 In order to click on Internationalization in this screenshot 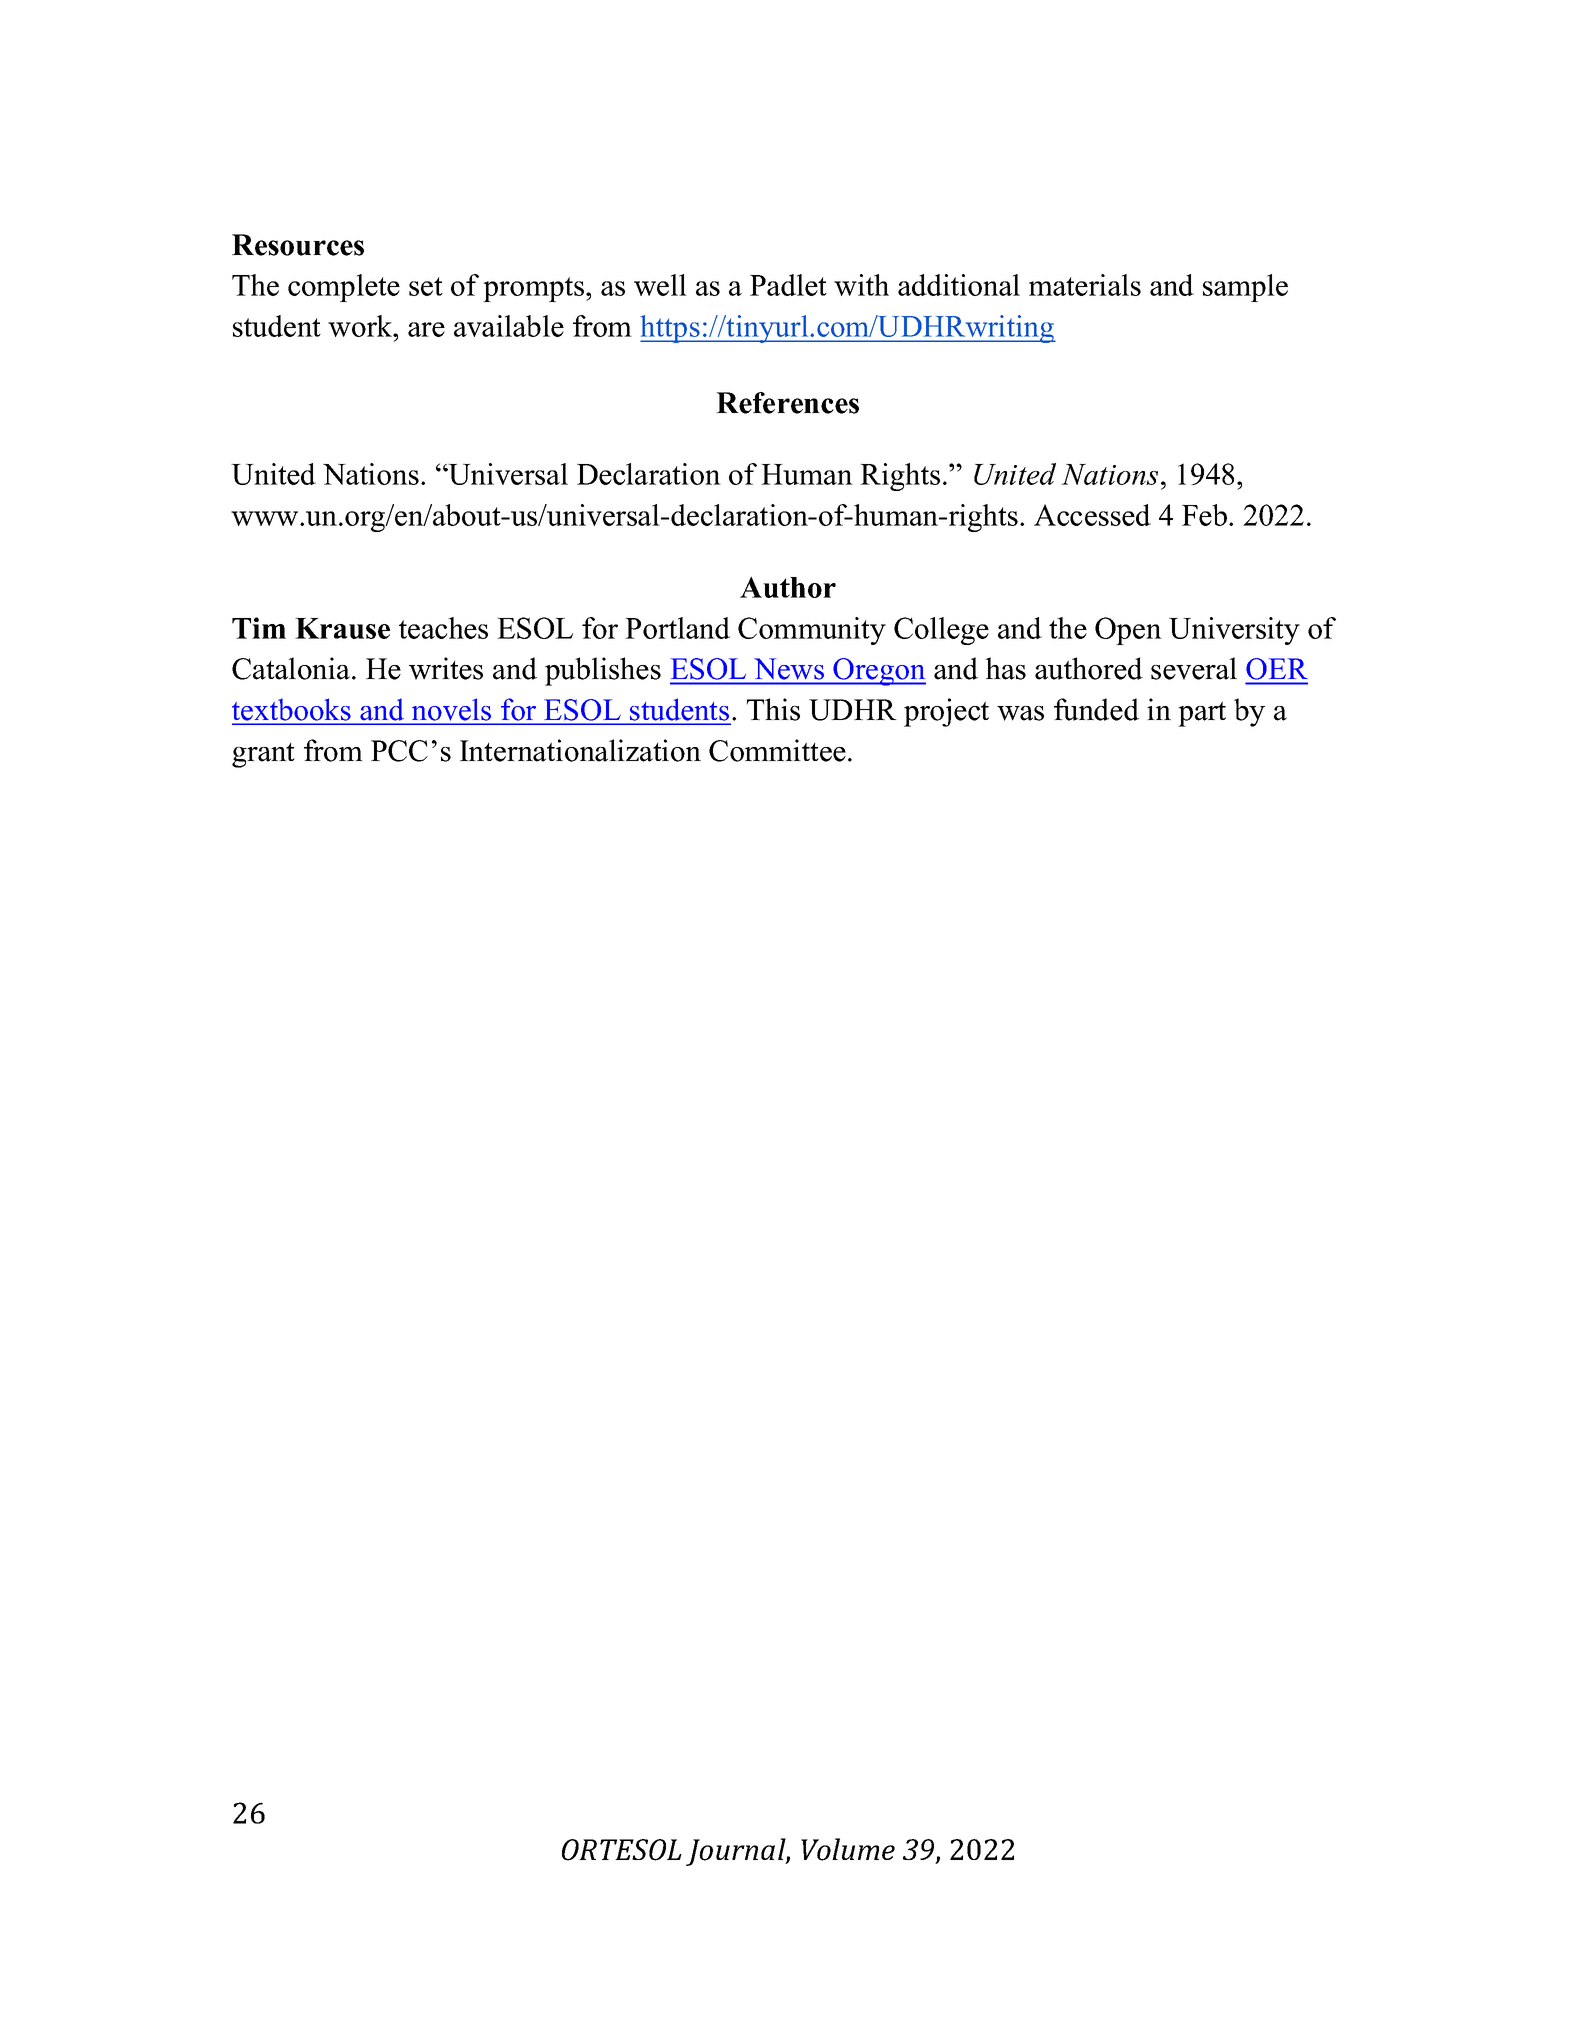, I will do `click(580, 750)`.
